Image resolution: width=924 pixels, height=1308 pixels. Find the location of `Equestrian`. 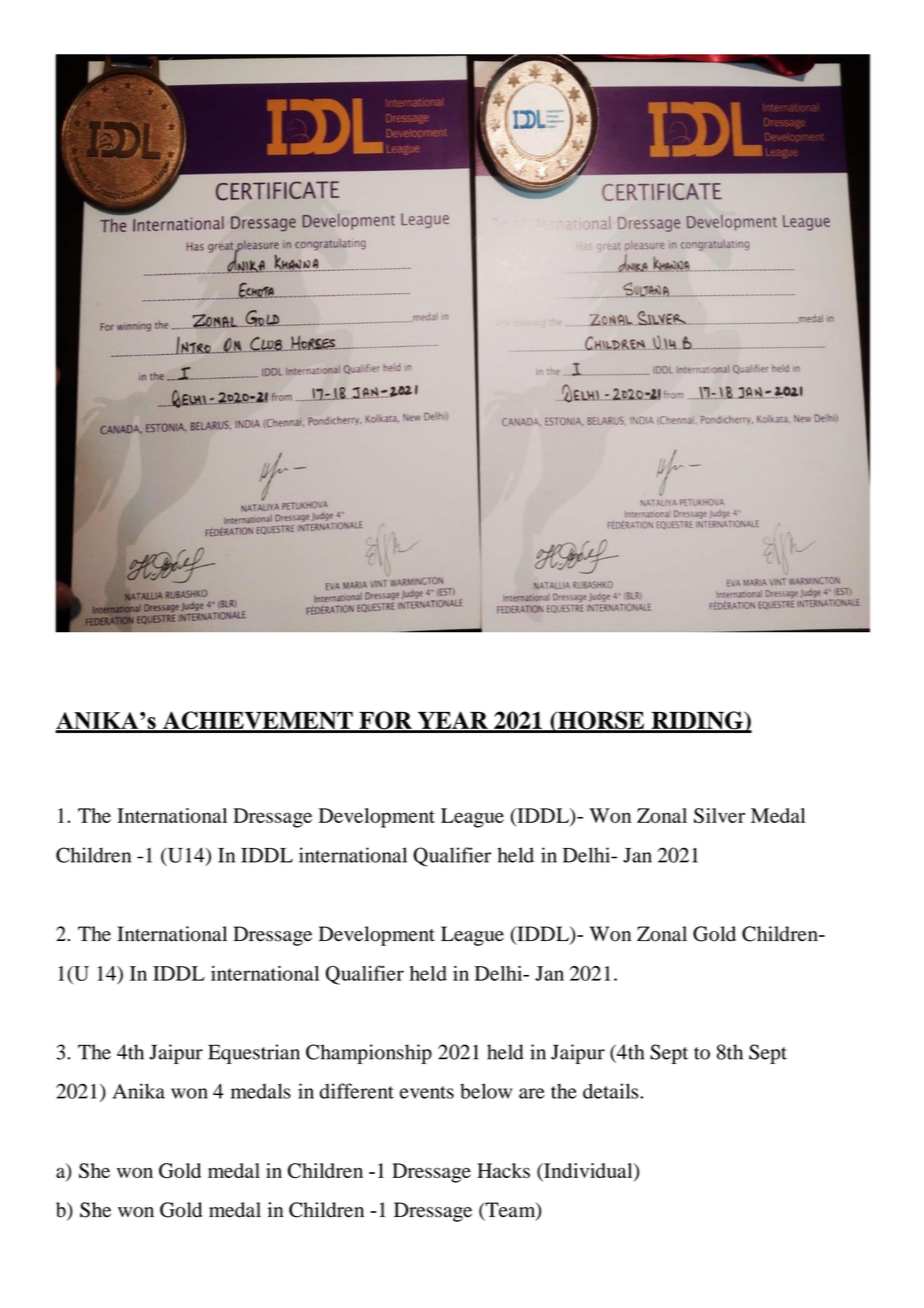

Equestrian is located at coordinates (254, 1054).
